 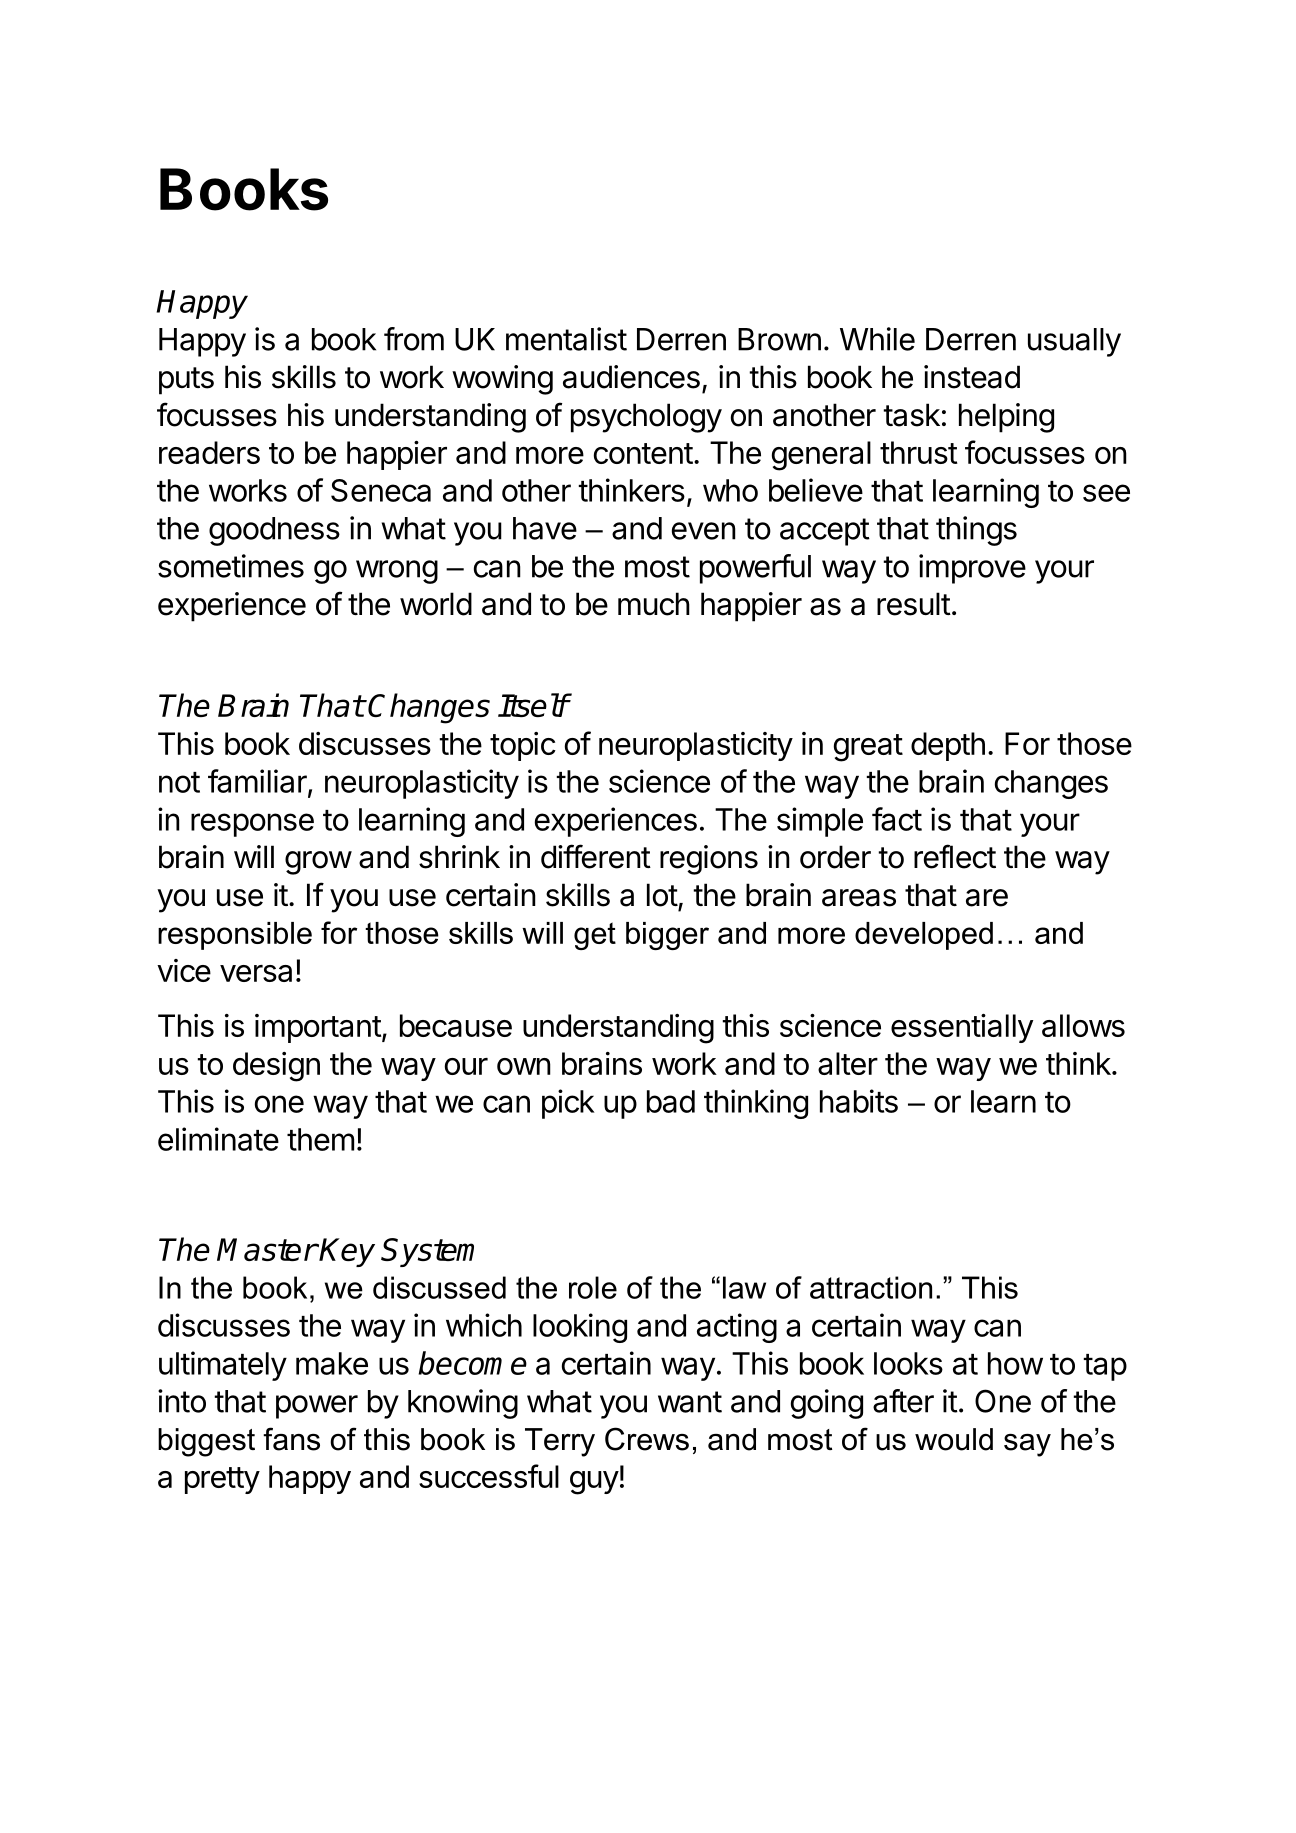 What do you see at coordinates (631, 377) in the image?
I see `audiences` at bounding box center [631, 377].
